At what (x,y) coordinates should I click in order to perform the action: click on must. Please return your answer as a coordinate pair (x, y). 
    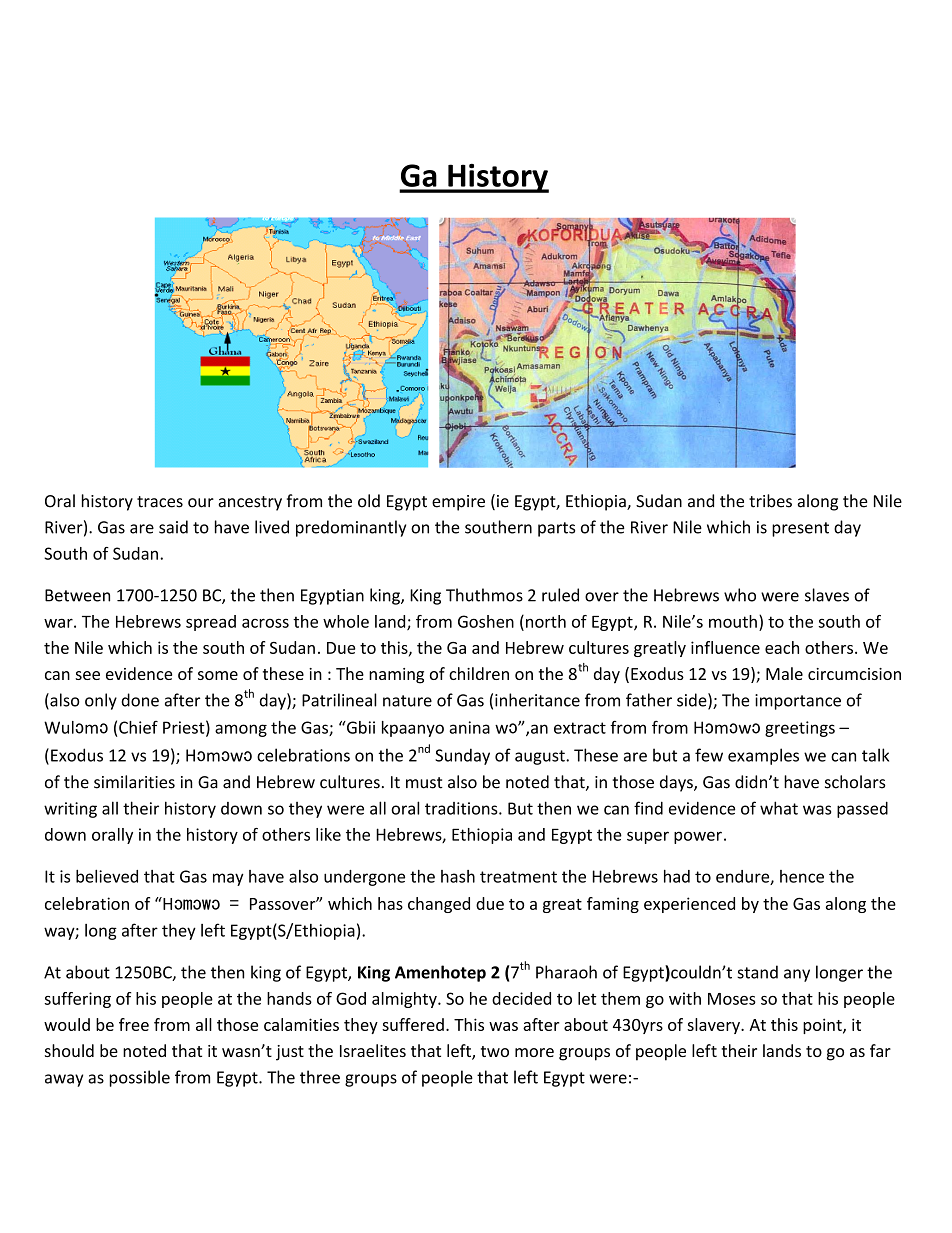
    Looking at the image, I should click on (424, 783).
